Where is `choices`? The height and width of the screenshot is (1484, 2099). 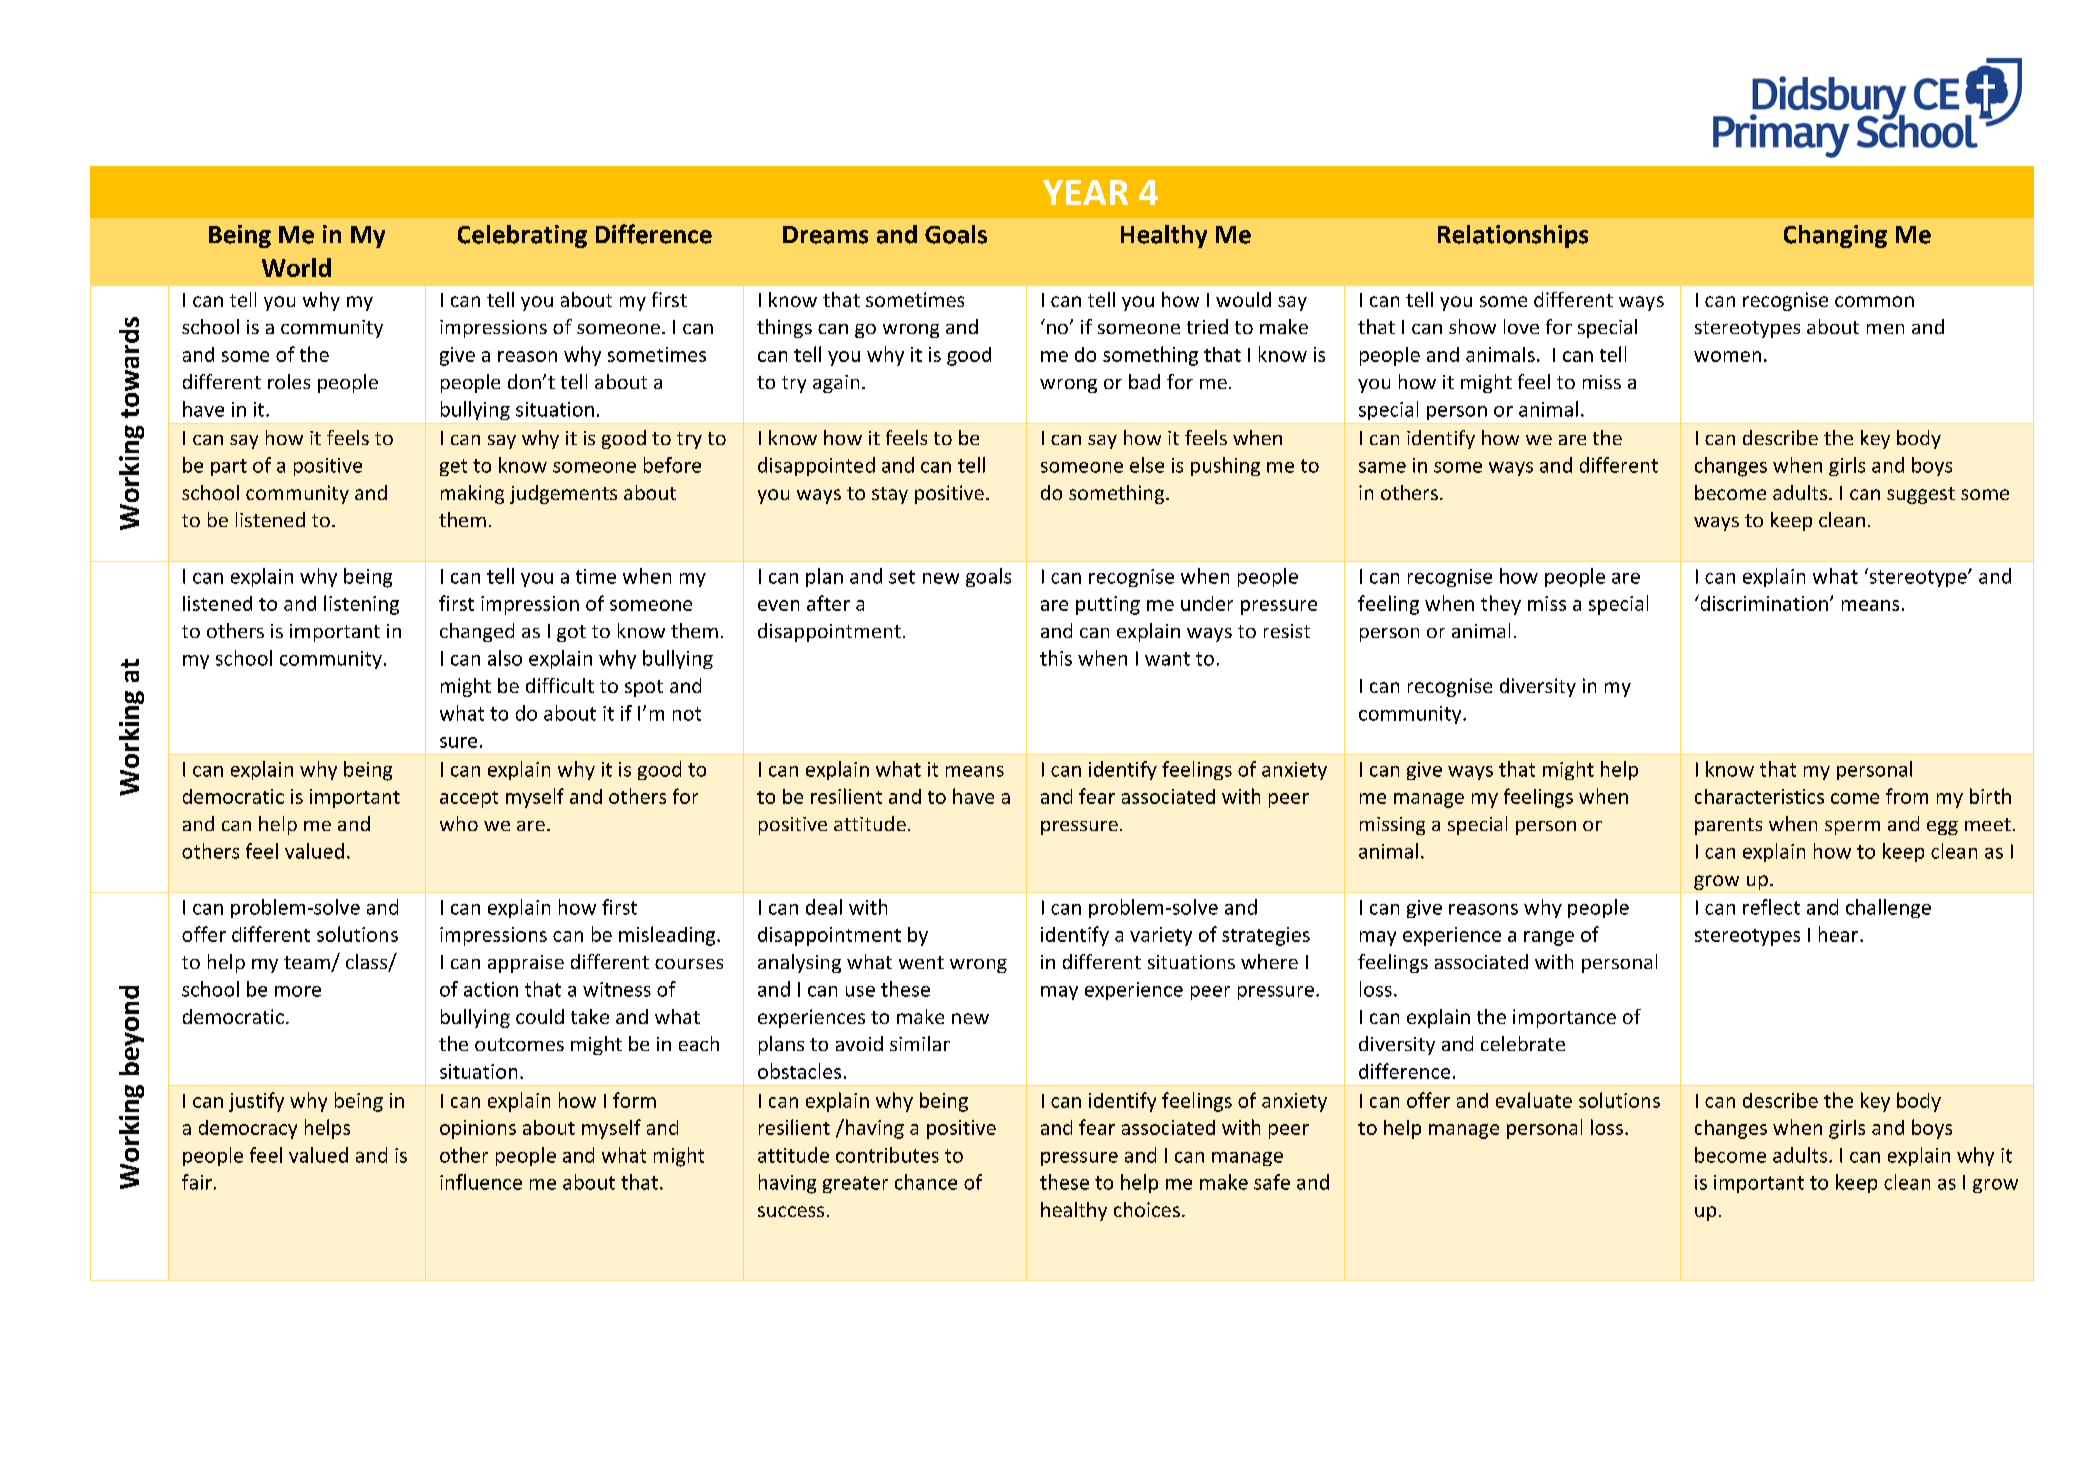 choices is located at coordinates (1147, 1209).
